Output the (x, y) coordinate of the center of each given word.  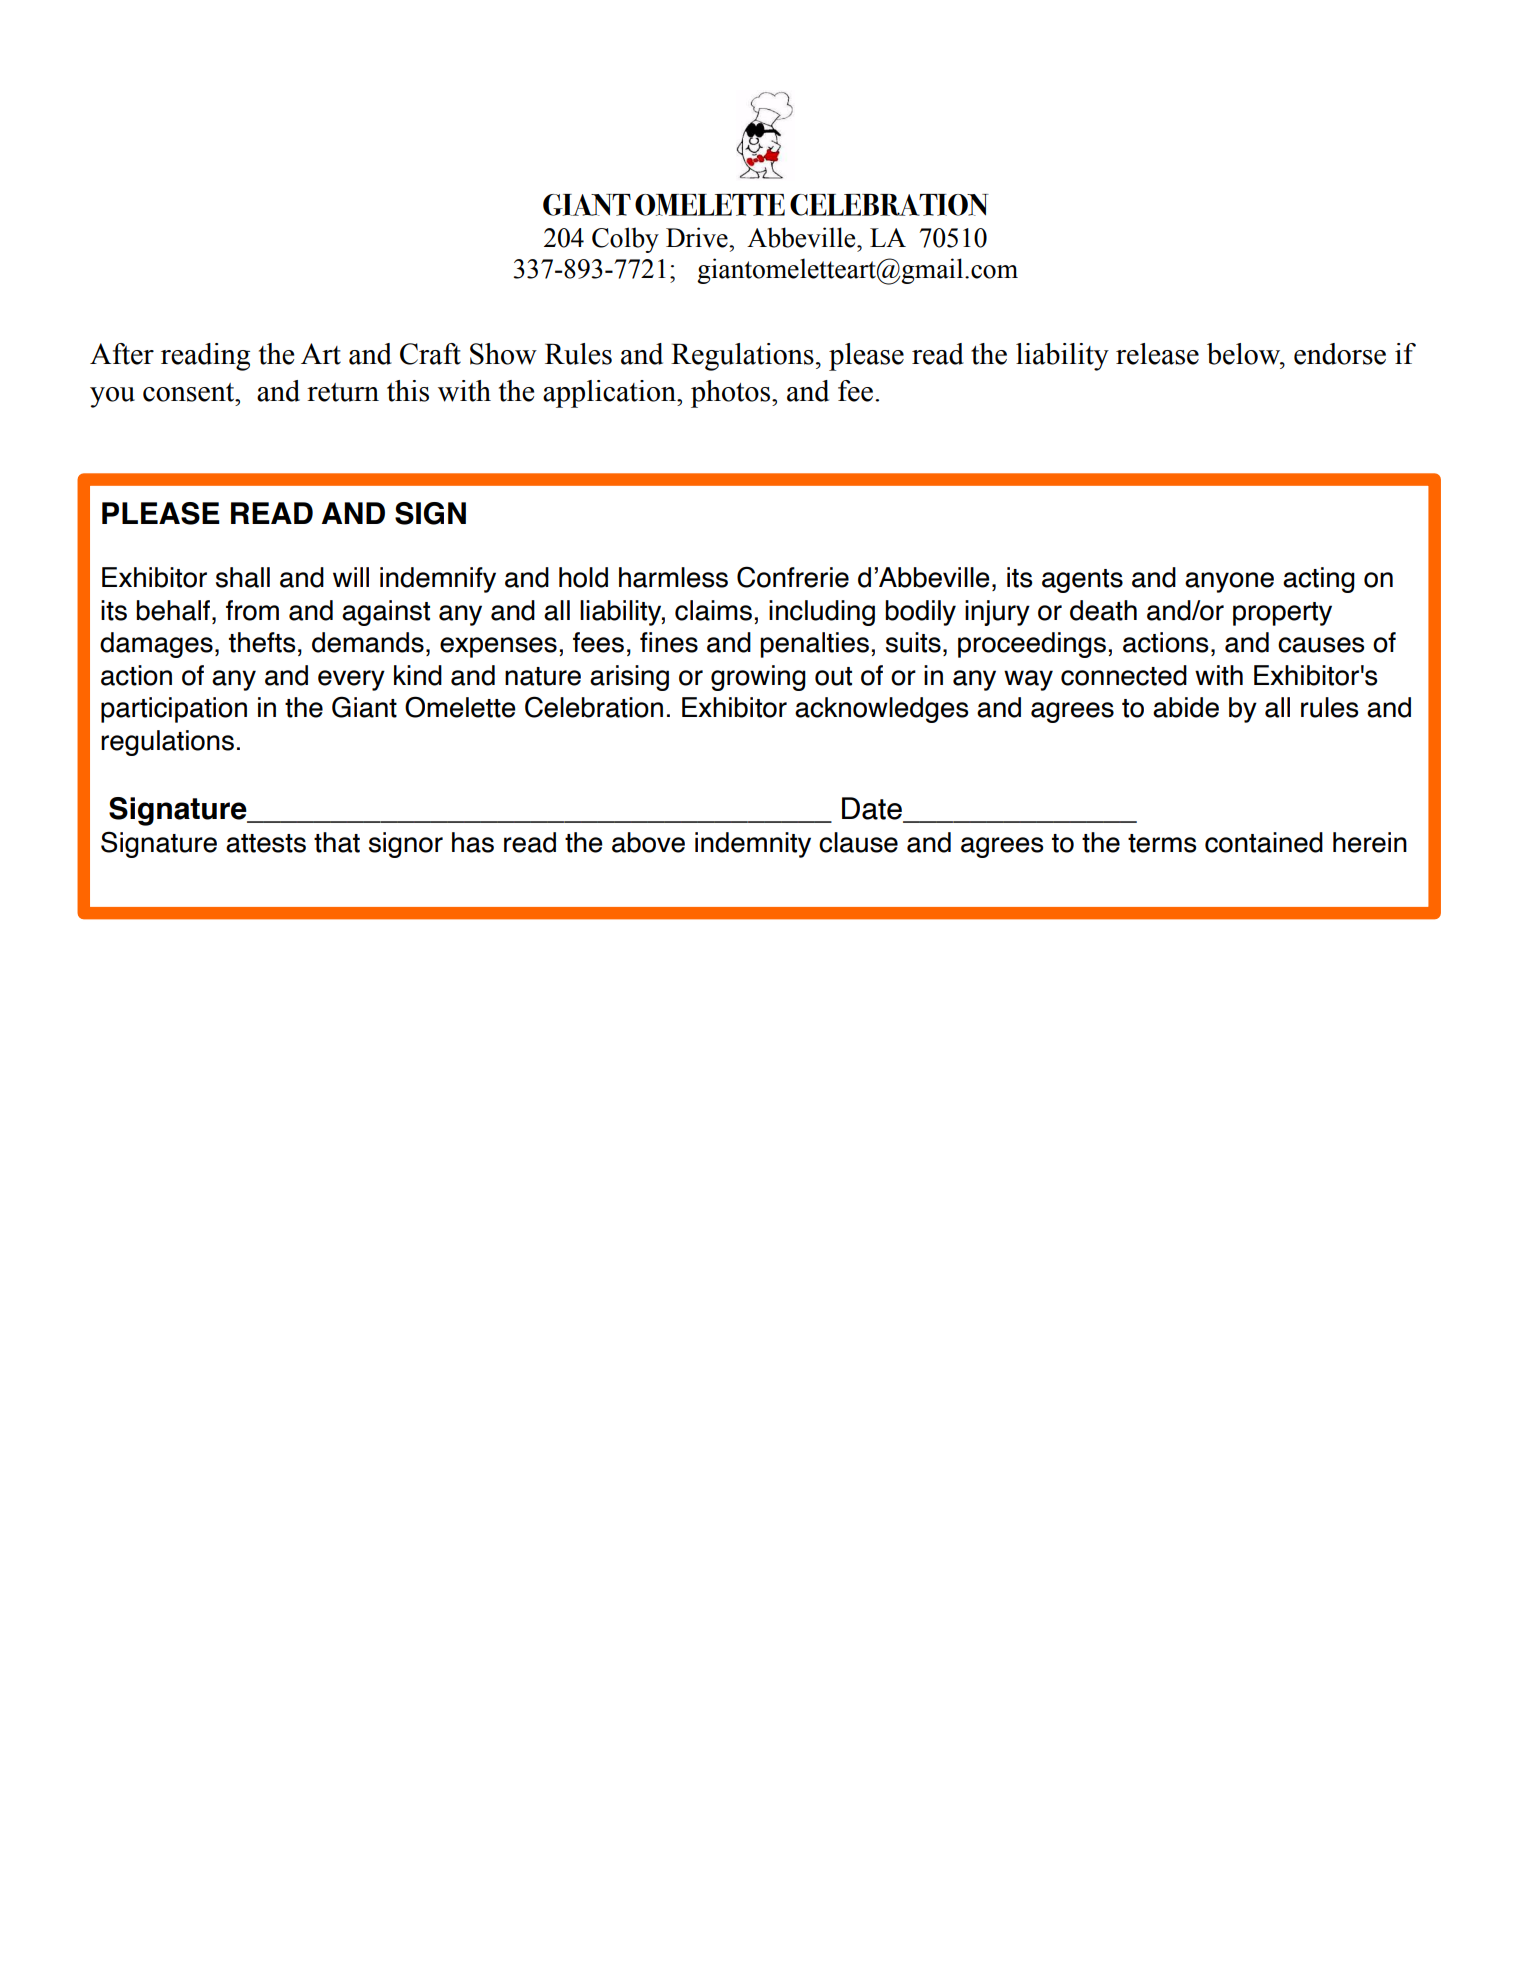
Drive (698, 237)
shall (243, 577)
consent (190, 392)
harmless (673, 577)
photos (732, 394)
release (1157, 354)
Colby (625, 240)
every (351, 680)
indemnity (753, 845)
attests (266, 843)
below (1245, 354)
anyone (1229, 582)
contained (1264, 842)
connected (1124, 675)
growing (758, 678)
